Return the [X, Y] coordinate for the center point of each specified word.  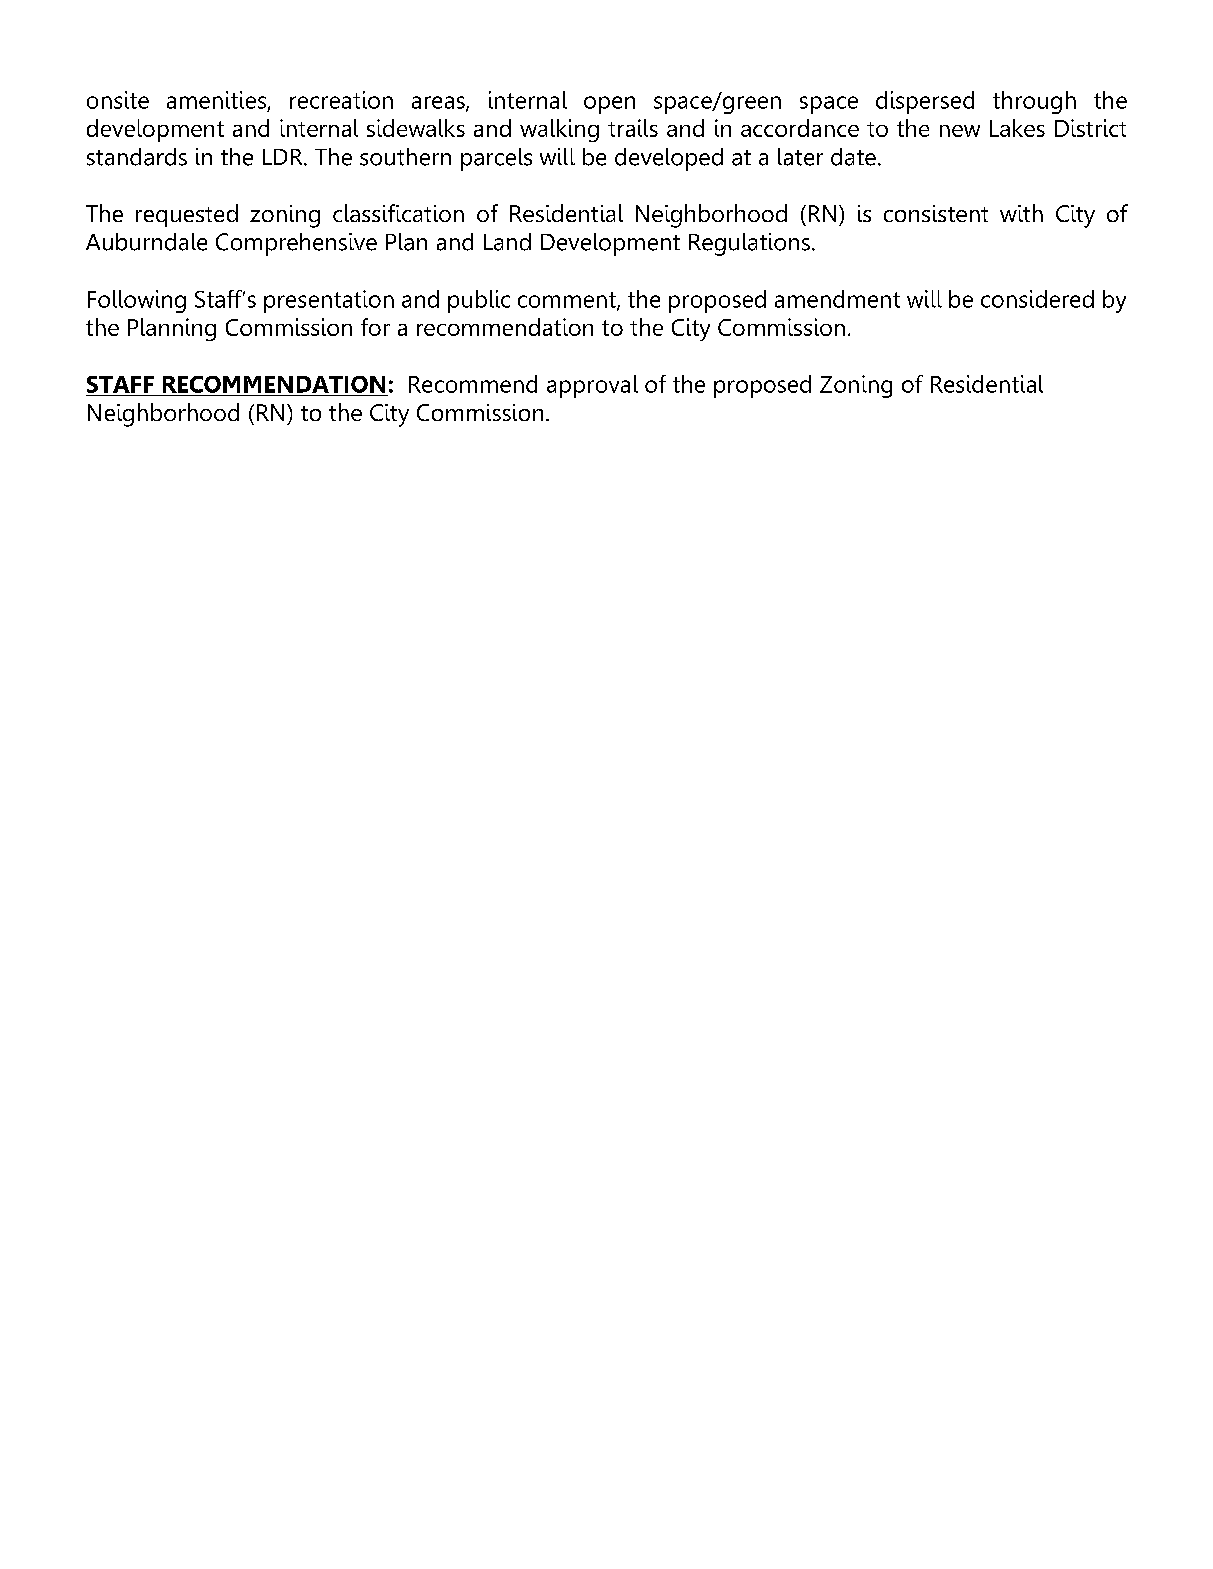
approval [592, 386]
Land [507, 242]
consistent [936, 213]
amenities [216, 100]
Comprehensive [296, 244]
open [609, 105]
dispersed [925, 102]
